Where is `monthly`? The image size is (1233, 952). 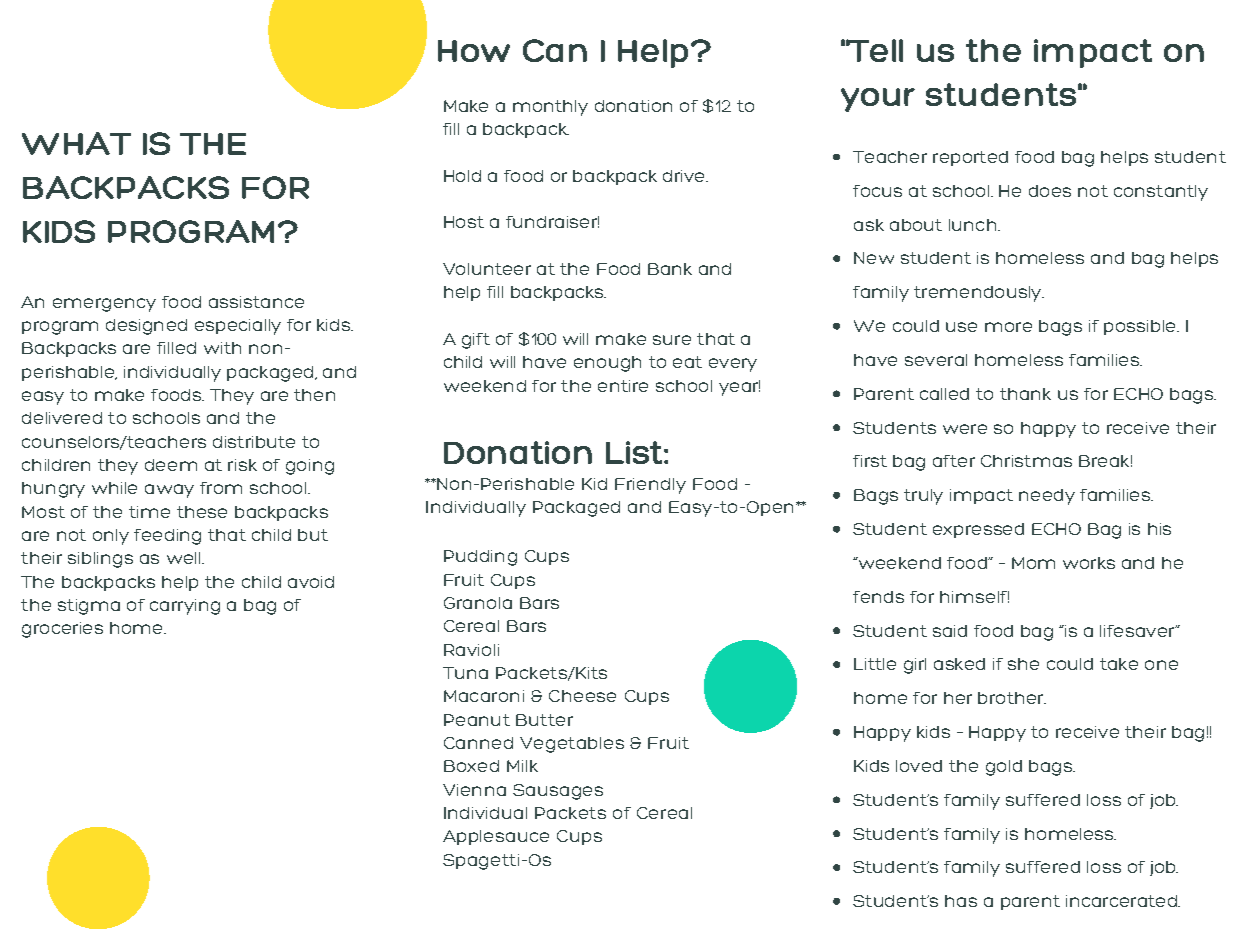 monthly is located at coordinates (550, 108).
